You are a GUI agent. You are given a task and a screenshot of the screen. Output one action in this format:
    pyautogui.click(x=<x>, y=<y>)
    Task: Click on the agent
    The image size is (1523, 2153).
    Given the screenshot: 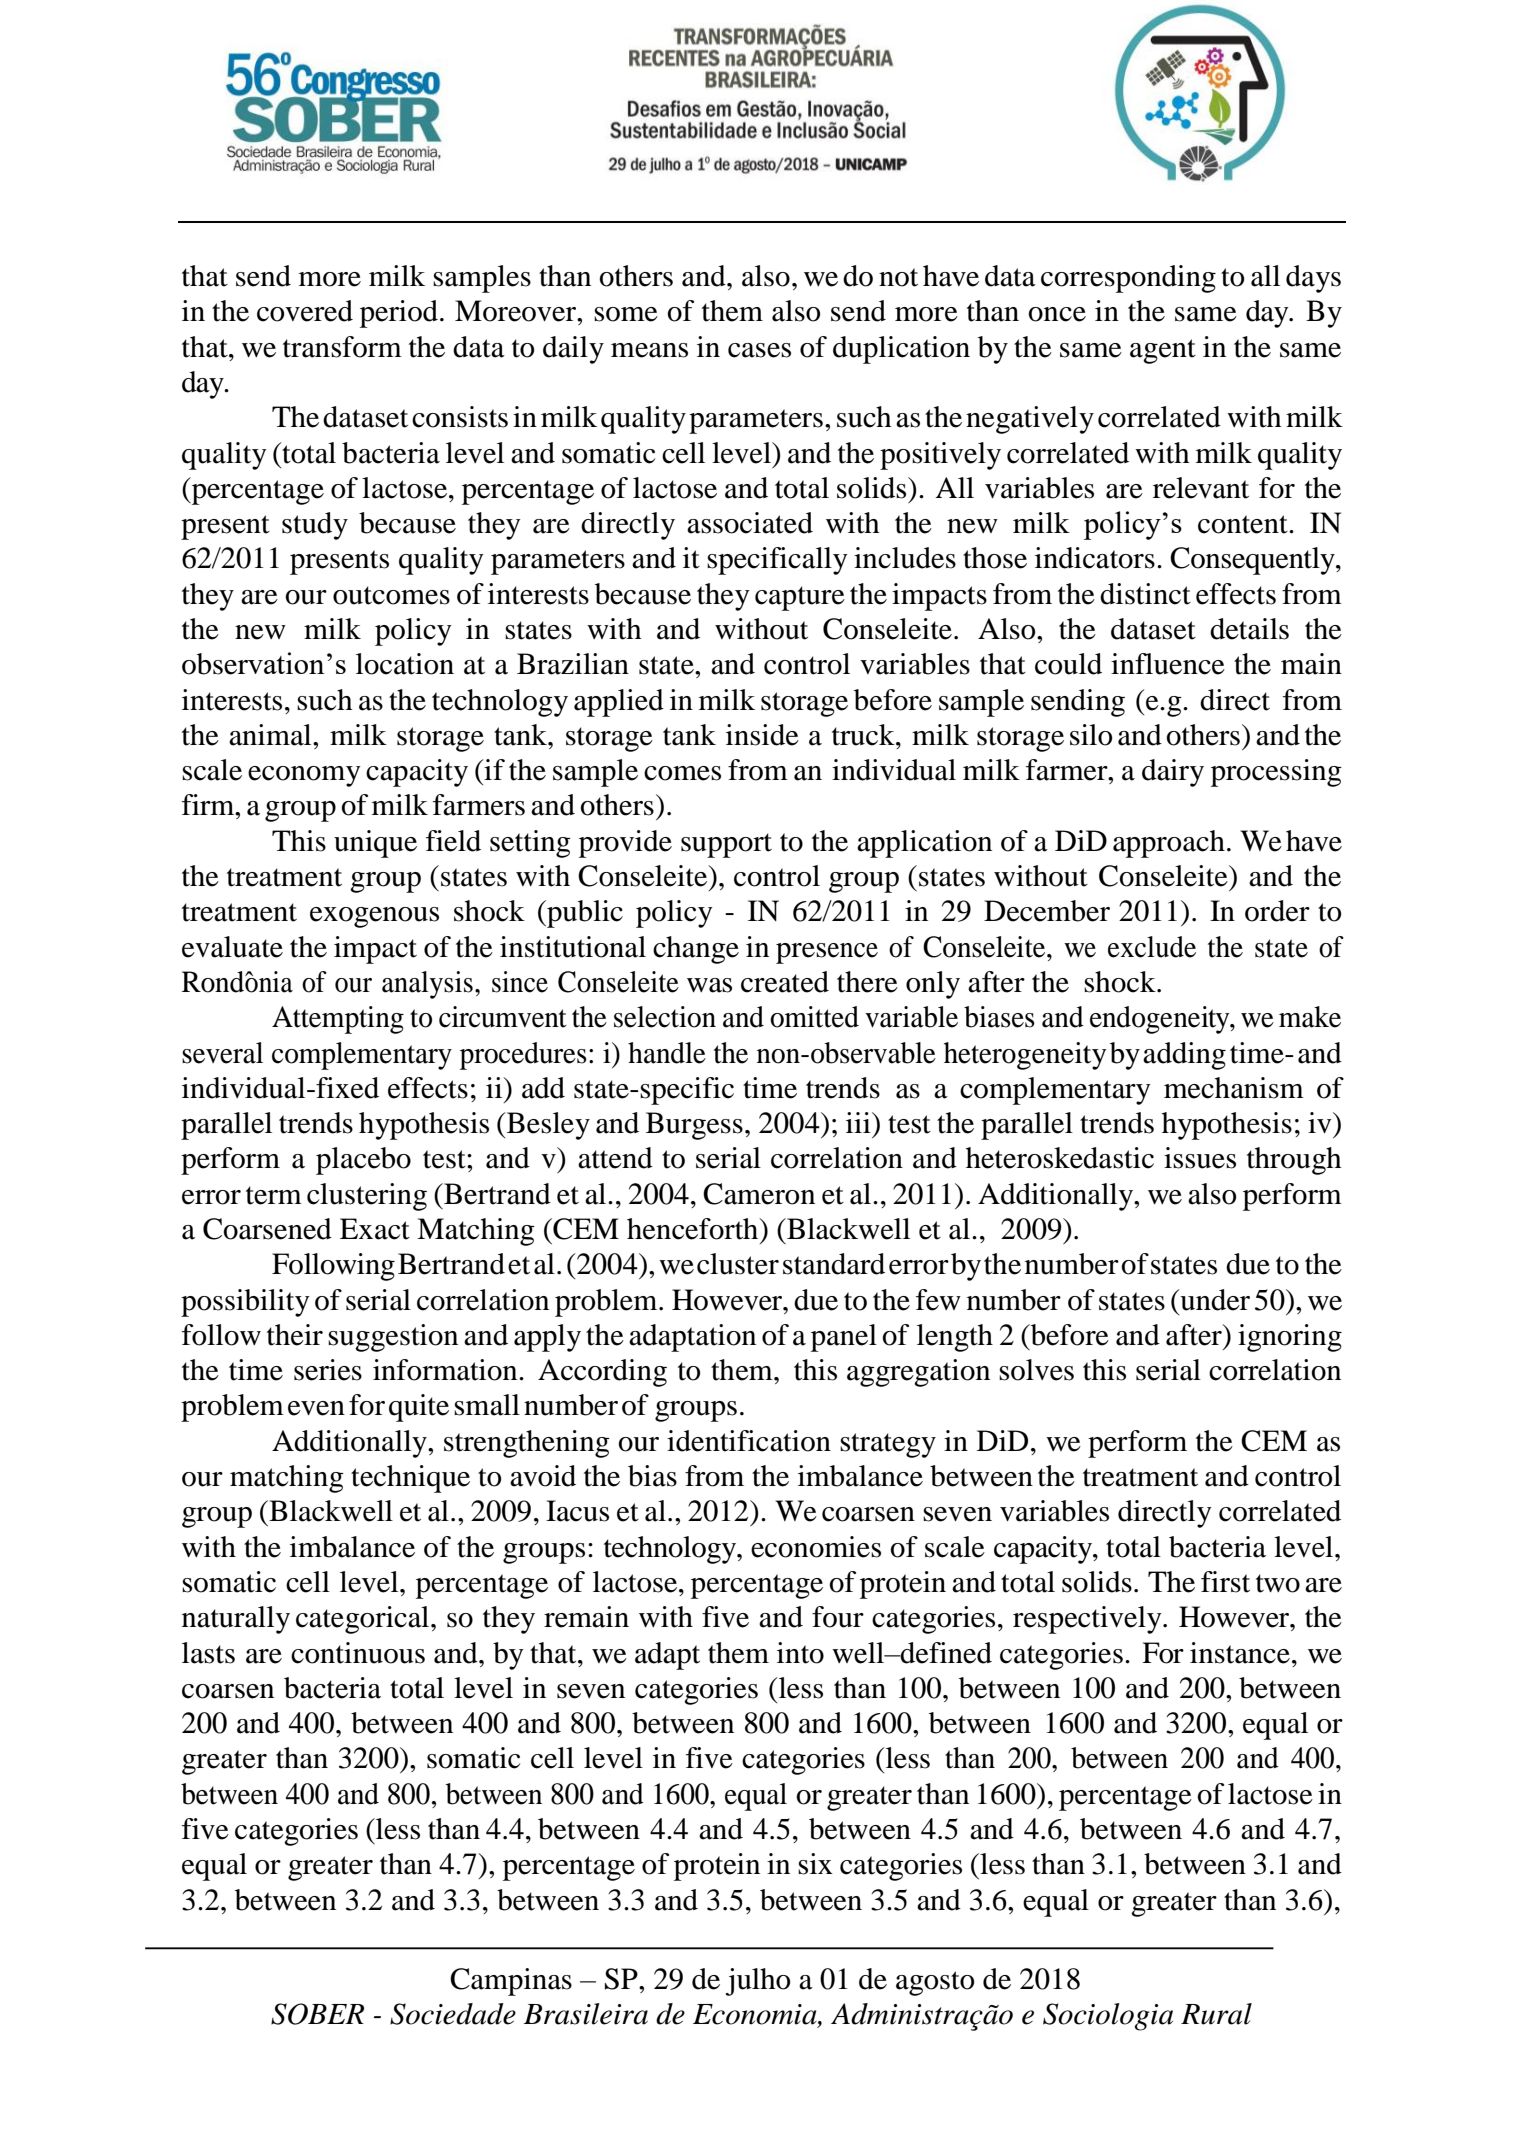 What is the action you would take?
    pyautogui.click(x=1163, y=351)
